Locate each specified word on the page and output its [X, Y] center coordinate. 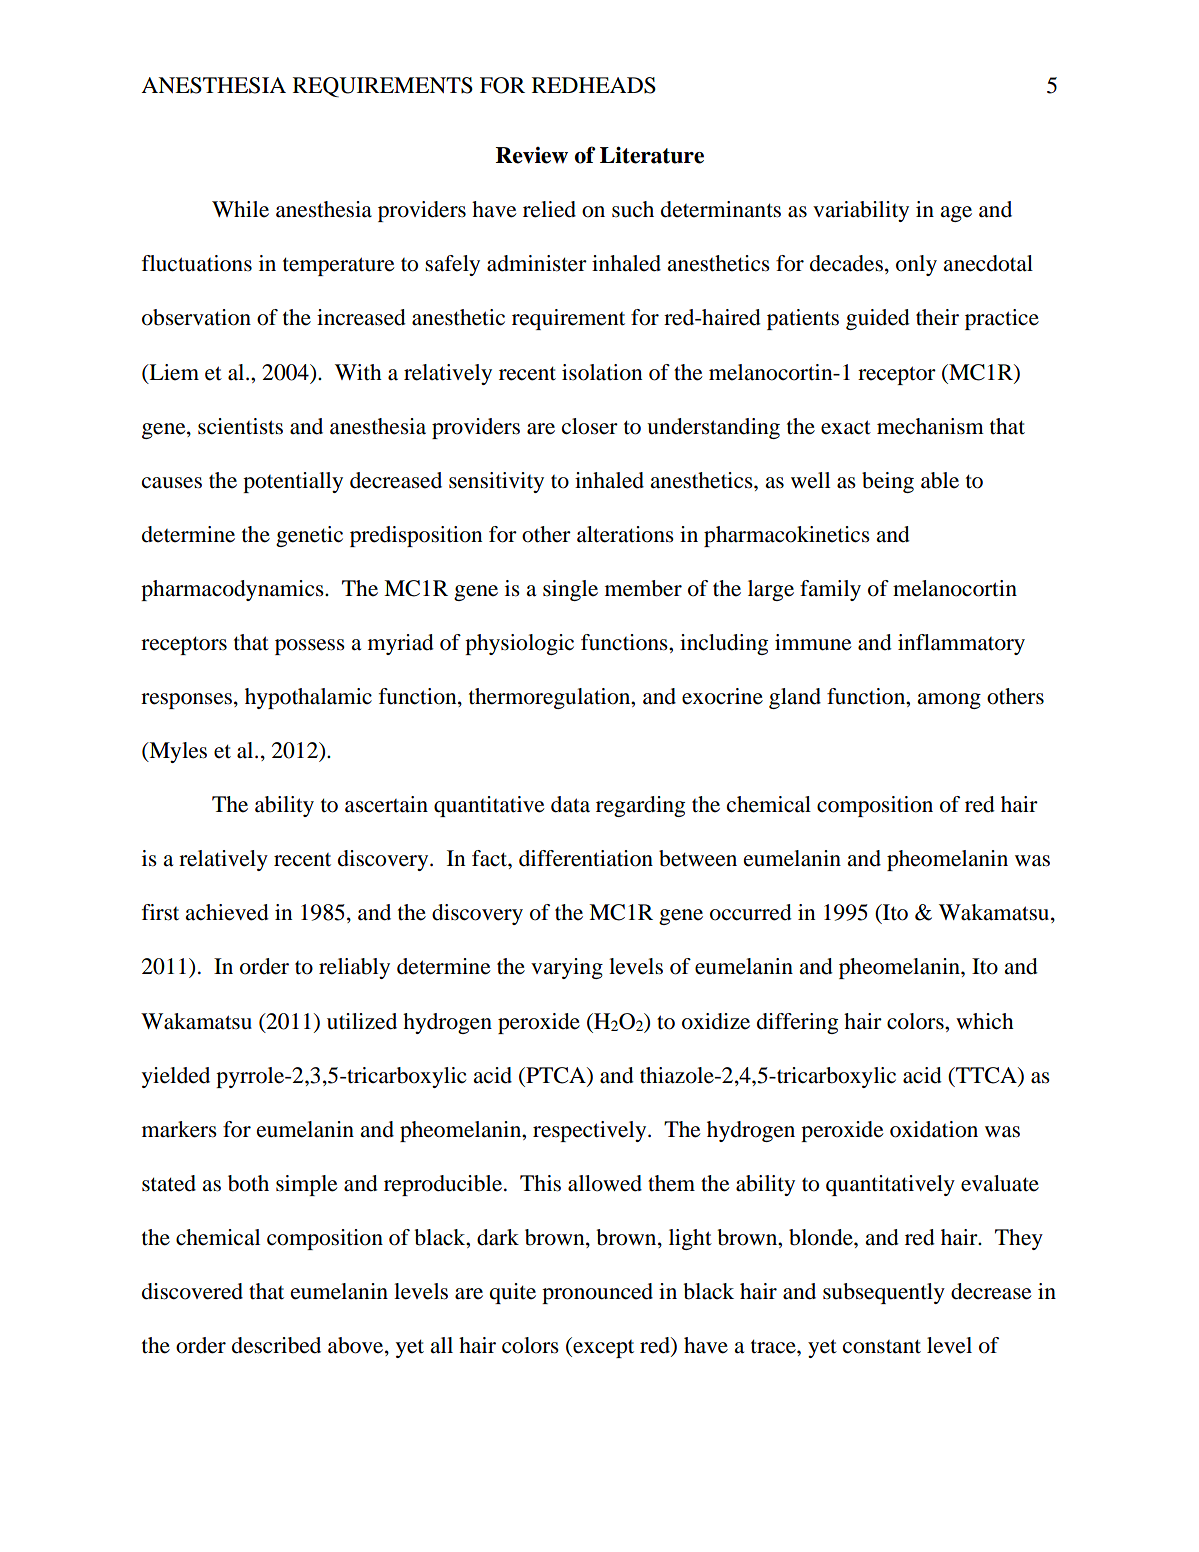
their [937, 317]
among [949, 701]
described [276, 1345]
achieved [227, 912]
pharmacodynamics [233, 590]
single [570, 590]
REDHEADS [594, 85]
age [956, 214]
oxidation [934, 1129]
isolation [602, 372]
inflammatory [961, 644]
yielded [176, 1077]
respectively [591, 1131]
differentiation [586, 858]
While [240, 209]
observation [196, 317]
